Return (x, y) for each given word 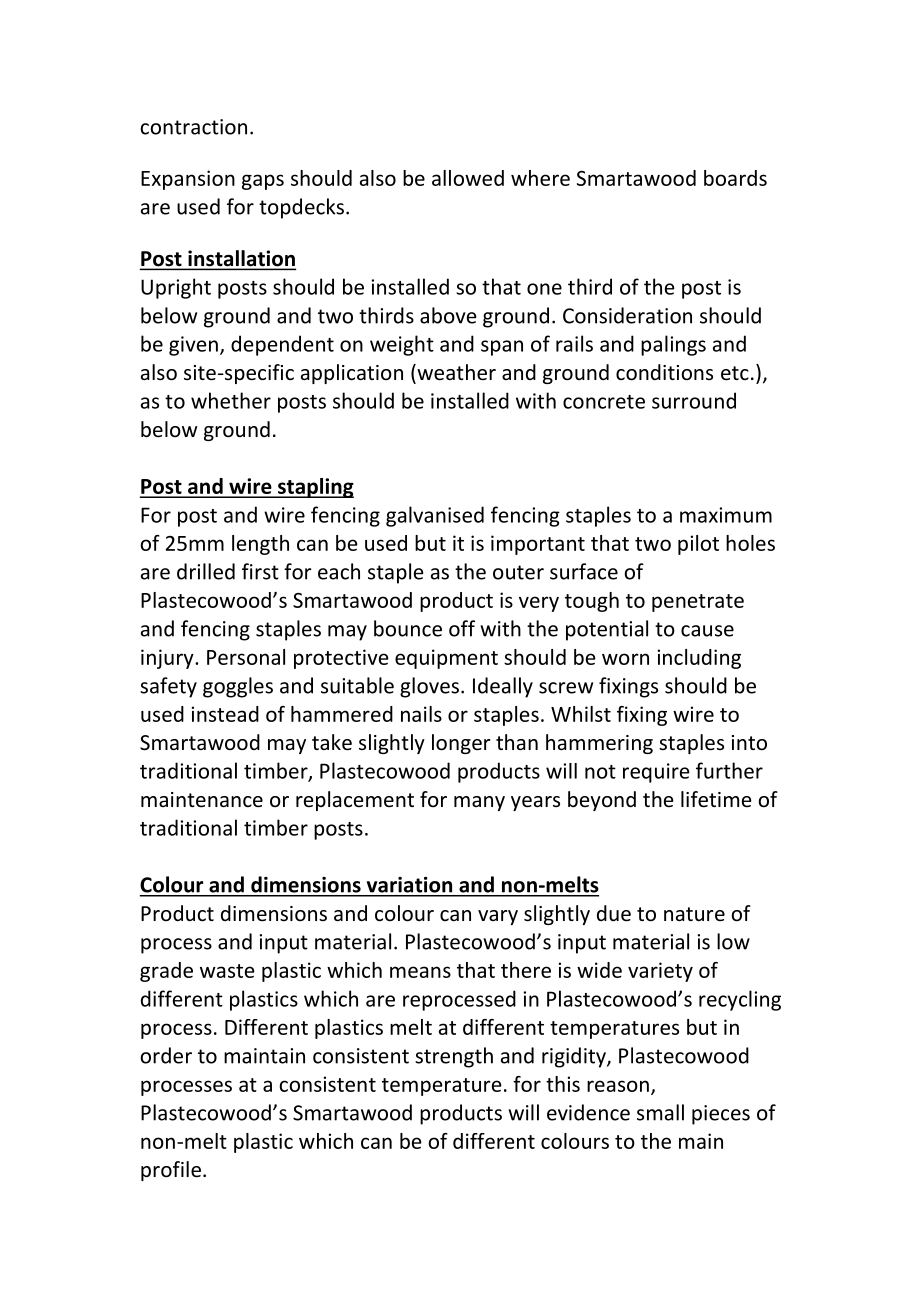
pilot (698, 545)
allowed (468, 178)
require (656, 773)
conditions (664, 372)
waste (227, 971)
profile (171, 1171)
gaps (263, 182)
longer (461, 744)
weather (455, 373)
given (193, 346)
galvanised (435, 516)
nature (694, 914)
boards (735, 178)
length (260, 545)
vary (498, 917)
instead (225, 714)
